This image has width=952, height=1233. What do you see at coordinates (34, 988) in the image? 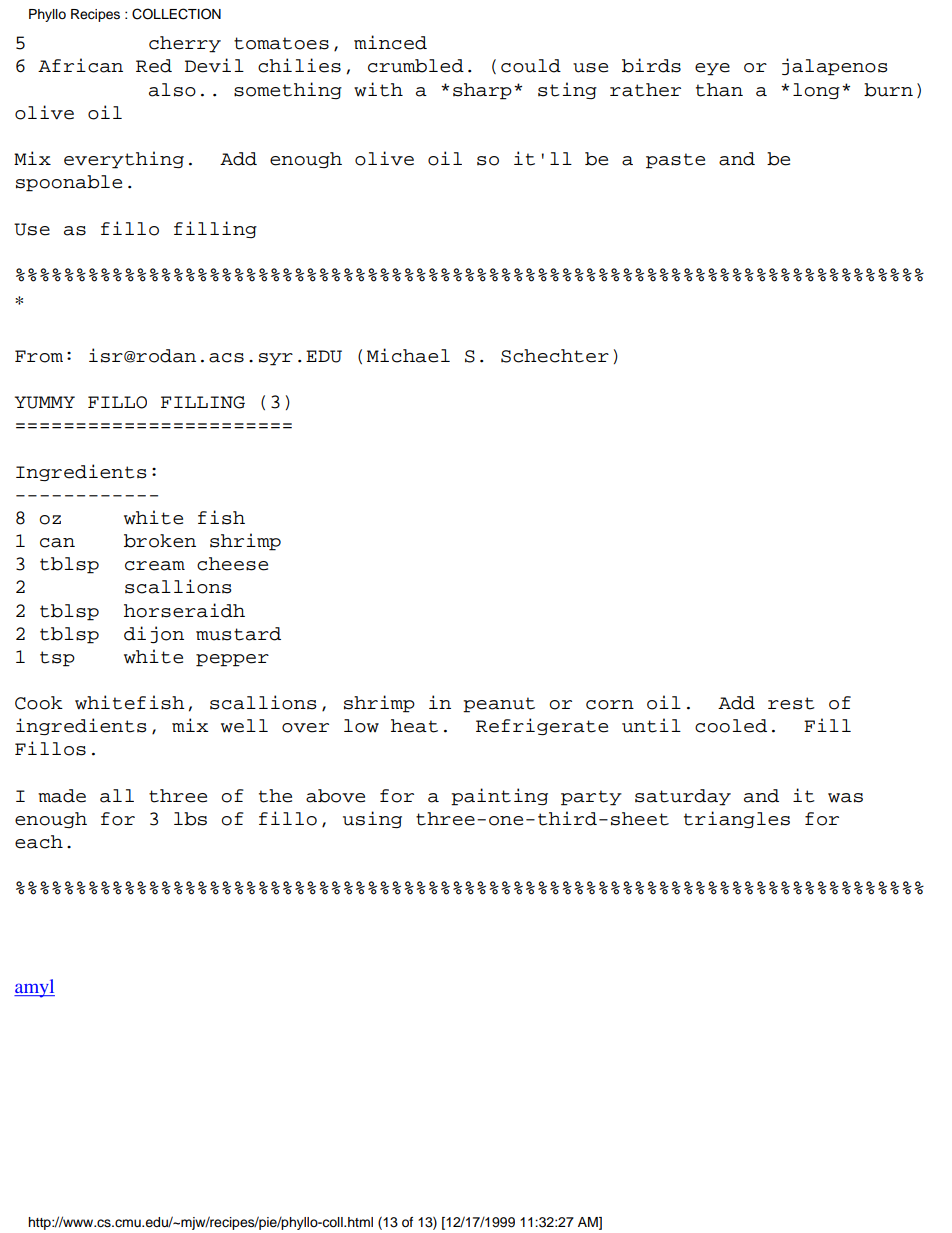
I see `amyl` at bounding box center [34, 988].
